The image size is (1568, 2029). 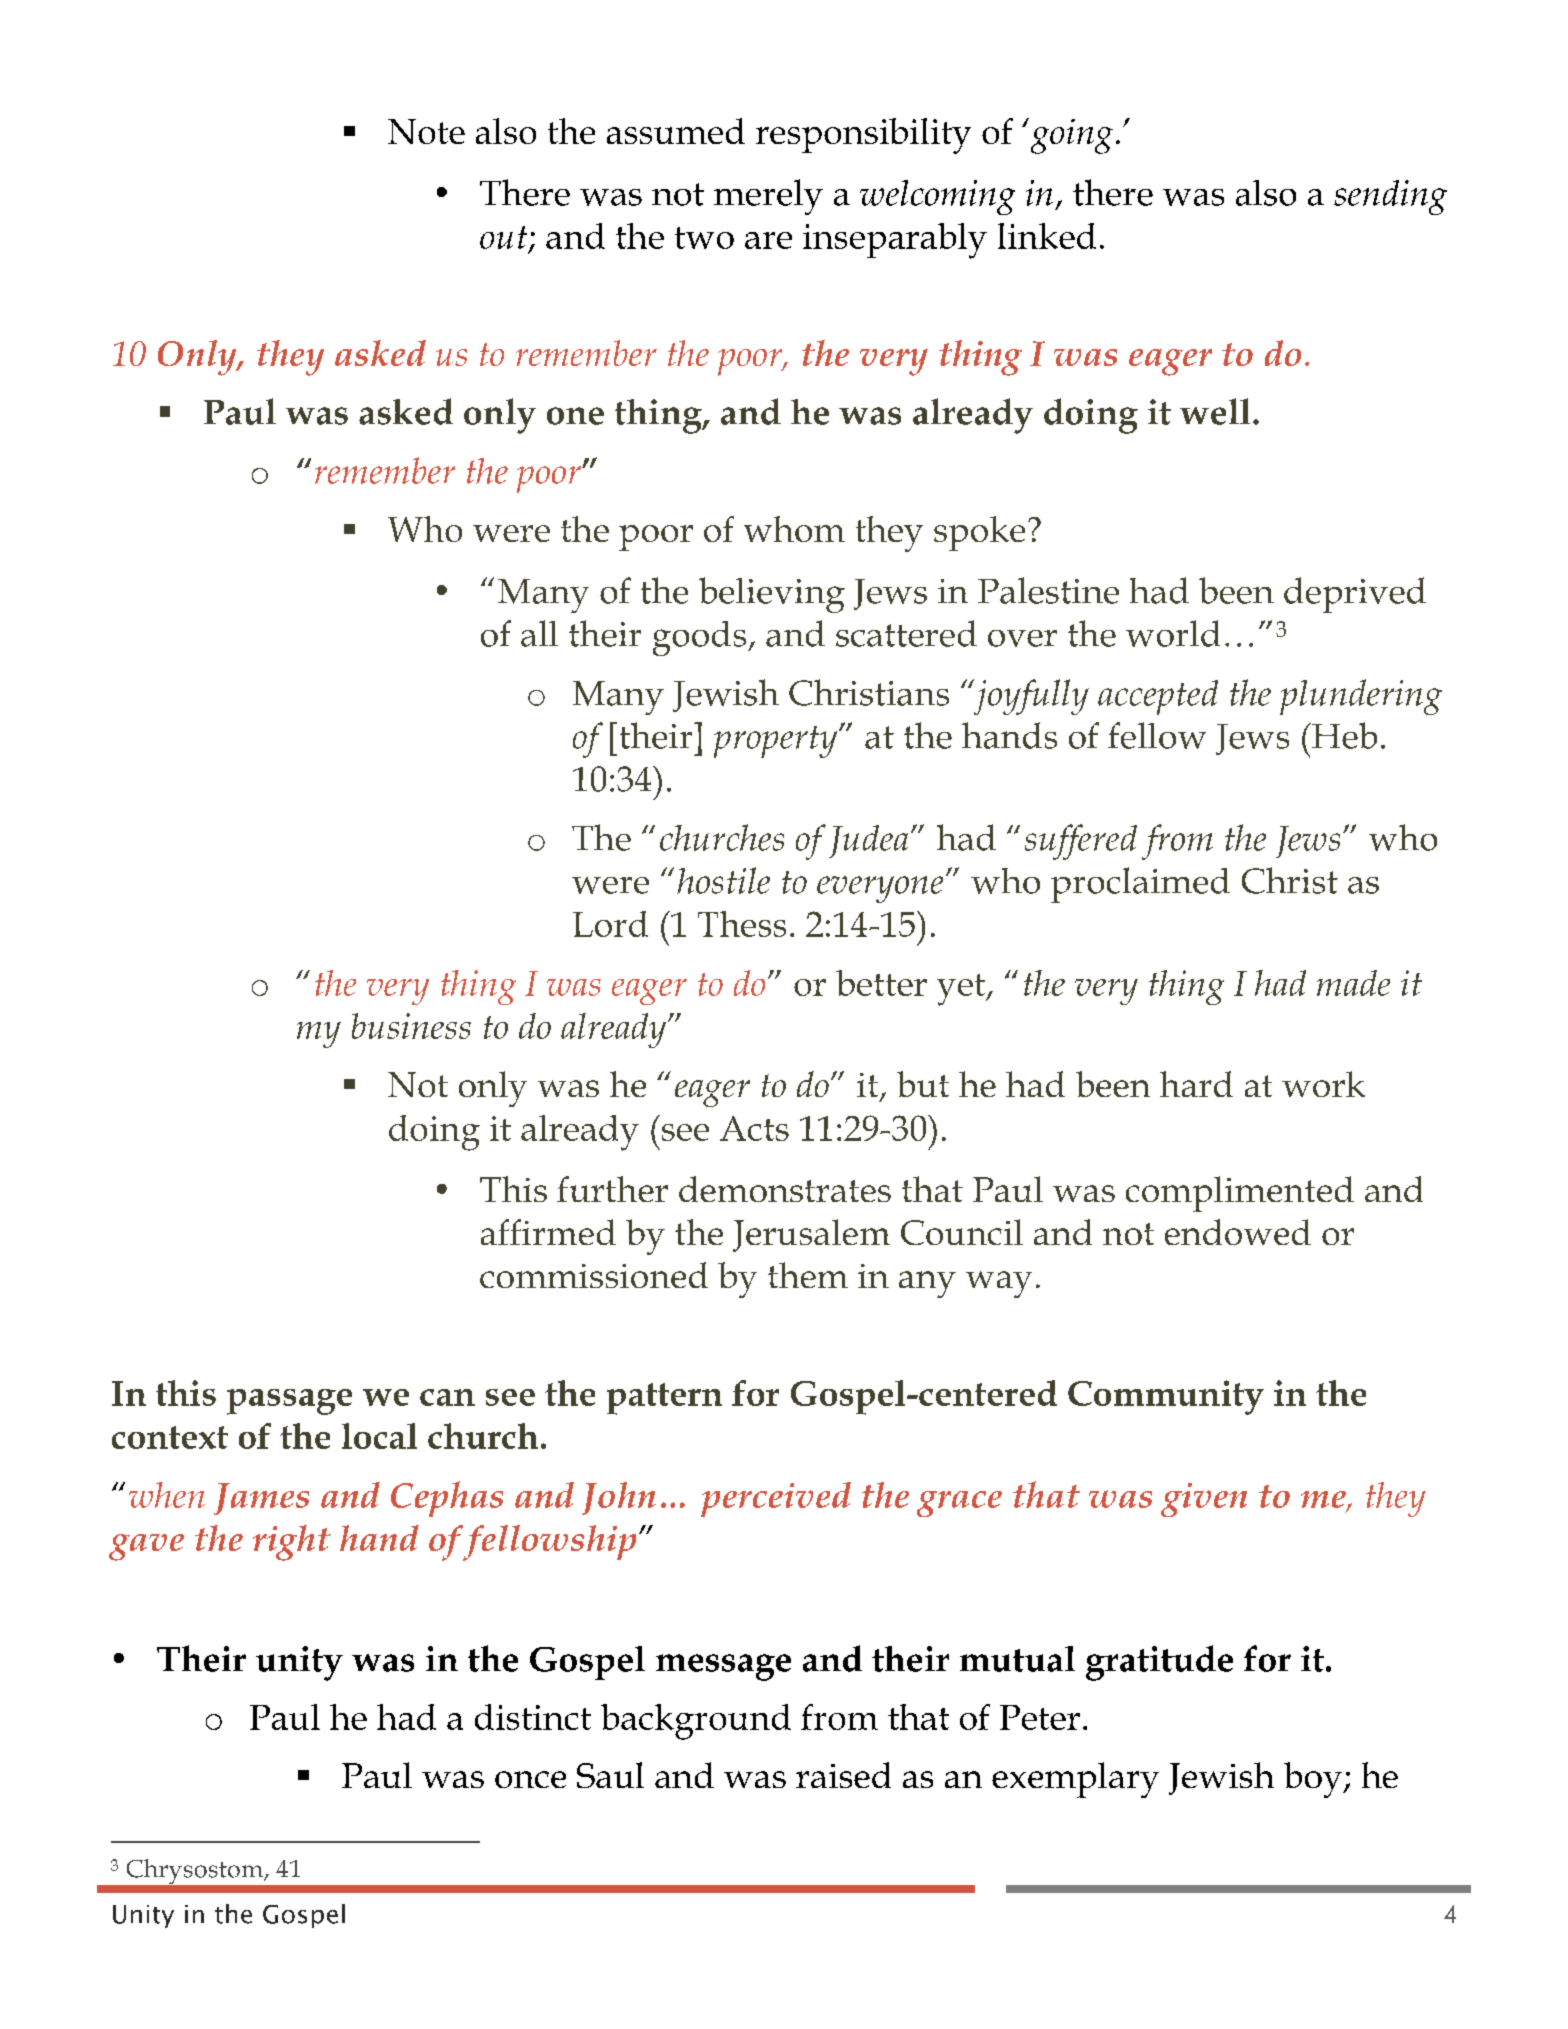 I want to click on merely, so click(x=768, y=197).
